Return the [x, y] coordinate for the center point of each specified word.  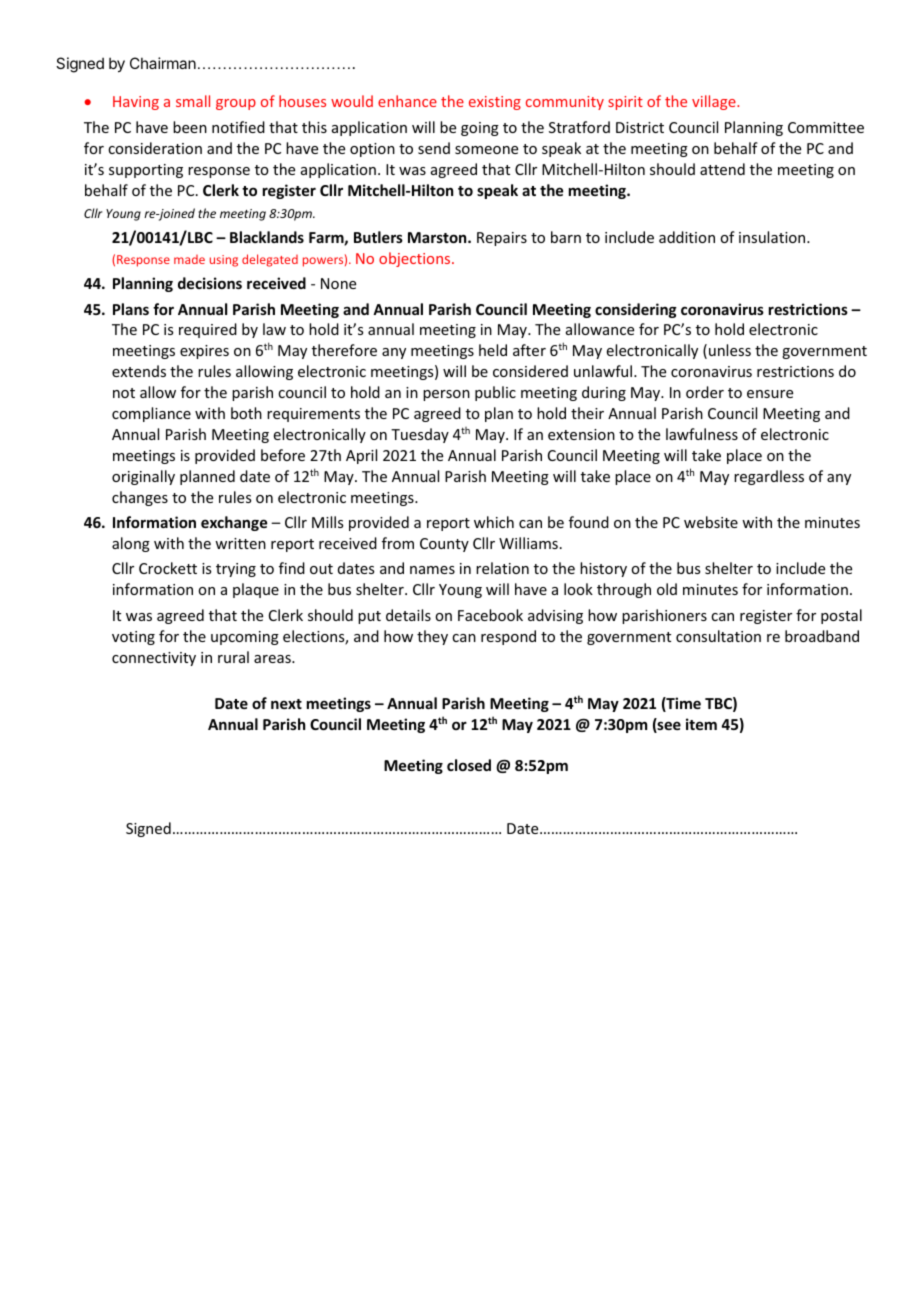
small [193, 101]
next [286, 704]
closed [469, 765]
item [701, 724]
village [715, 102]
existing [495, 103]
